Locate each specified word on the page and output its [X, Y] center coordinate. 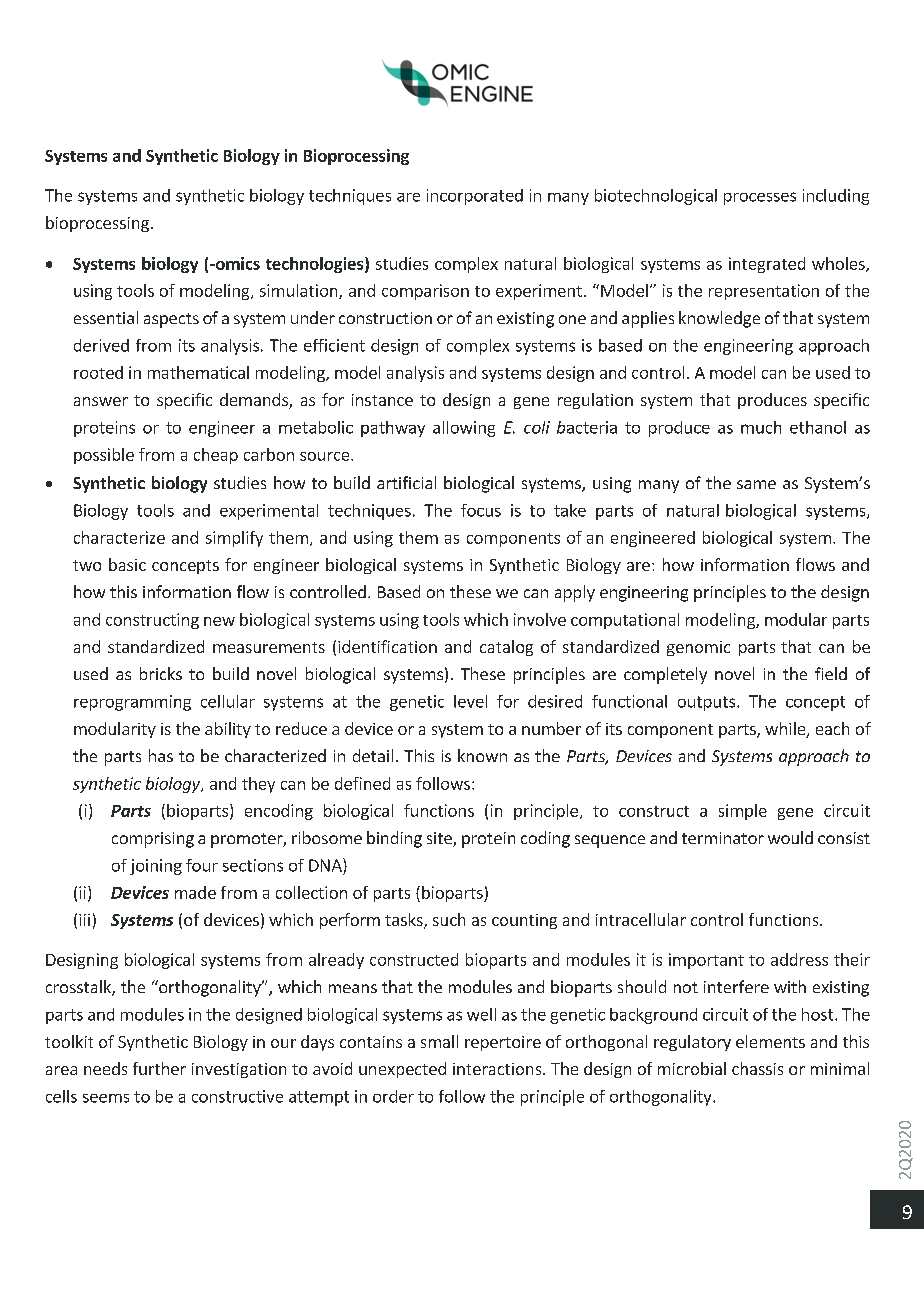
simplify [234, 539]
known [482, 755]
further [159, 1068]
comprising [153, 840]
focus [481, 510]
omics [236, 263]
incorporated [475, 197]
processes [760, 198]
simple [743, 812]
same [756, 484]
